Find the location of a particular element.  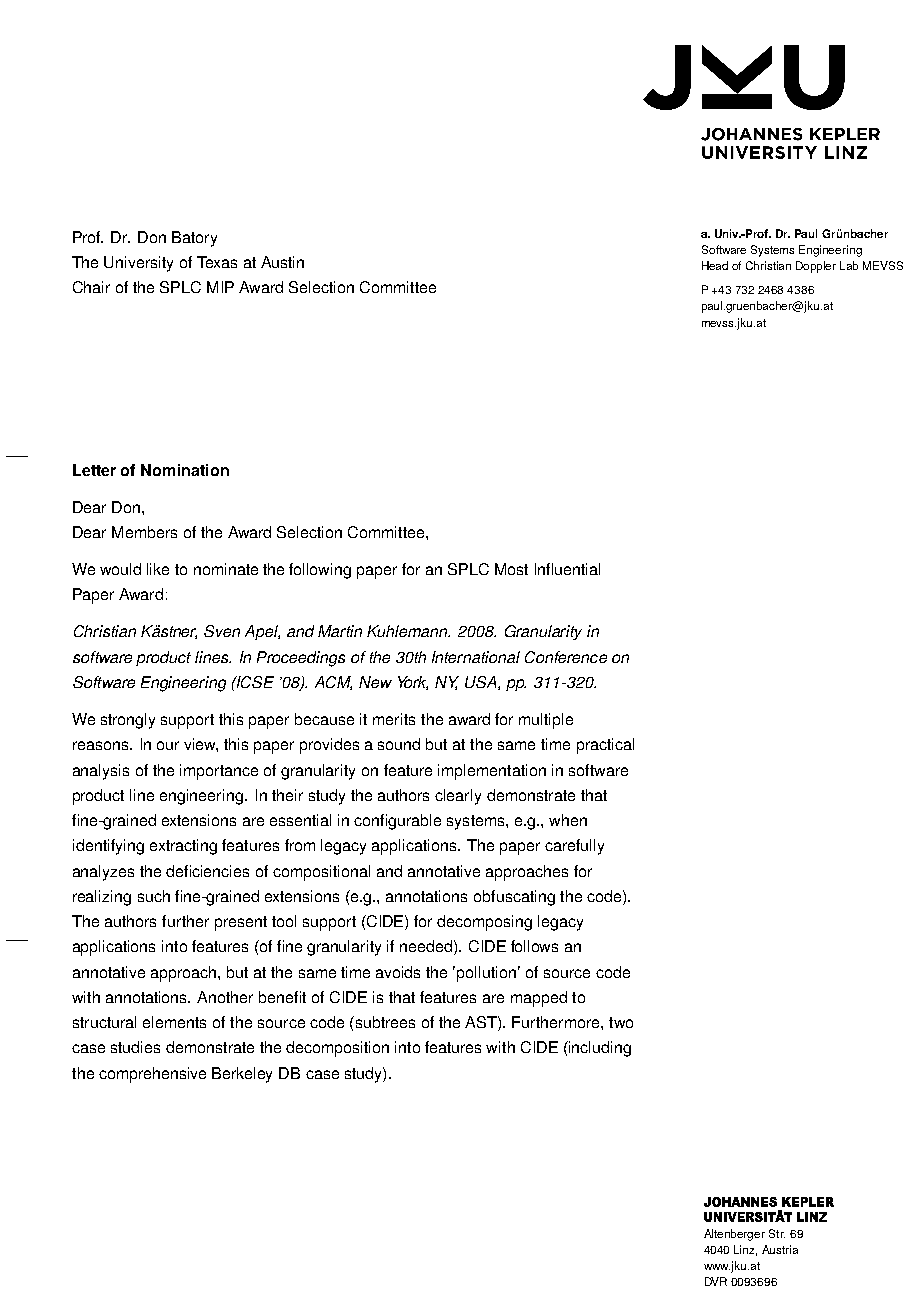

DVR is located at coordinates (716, 1281).
